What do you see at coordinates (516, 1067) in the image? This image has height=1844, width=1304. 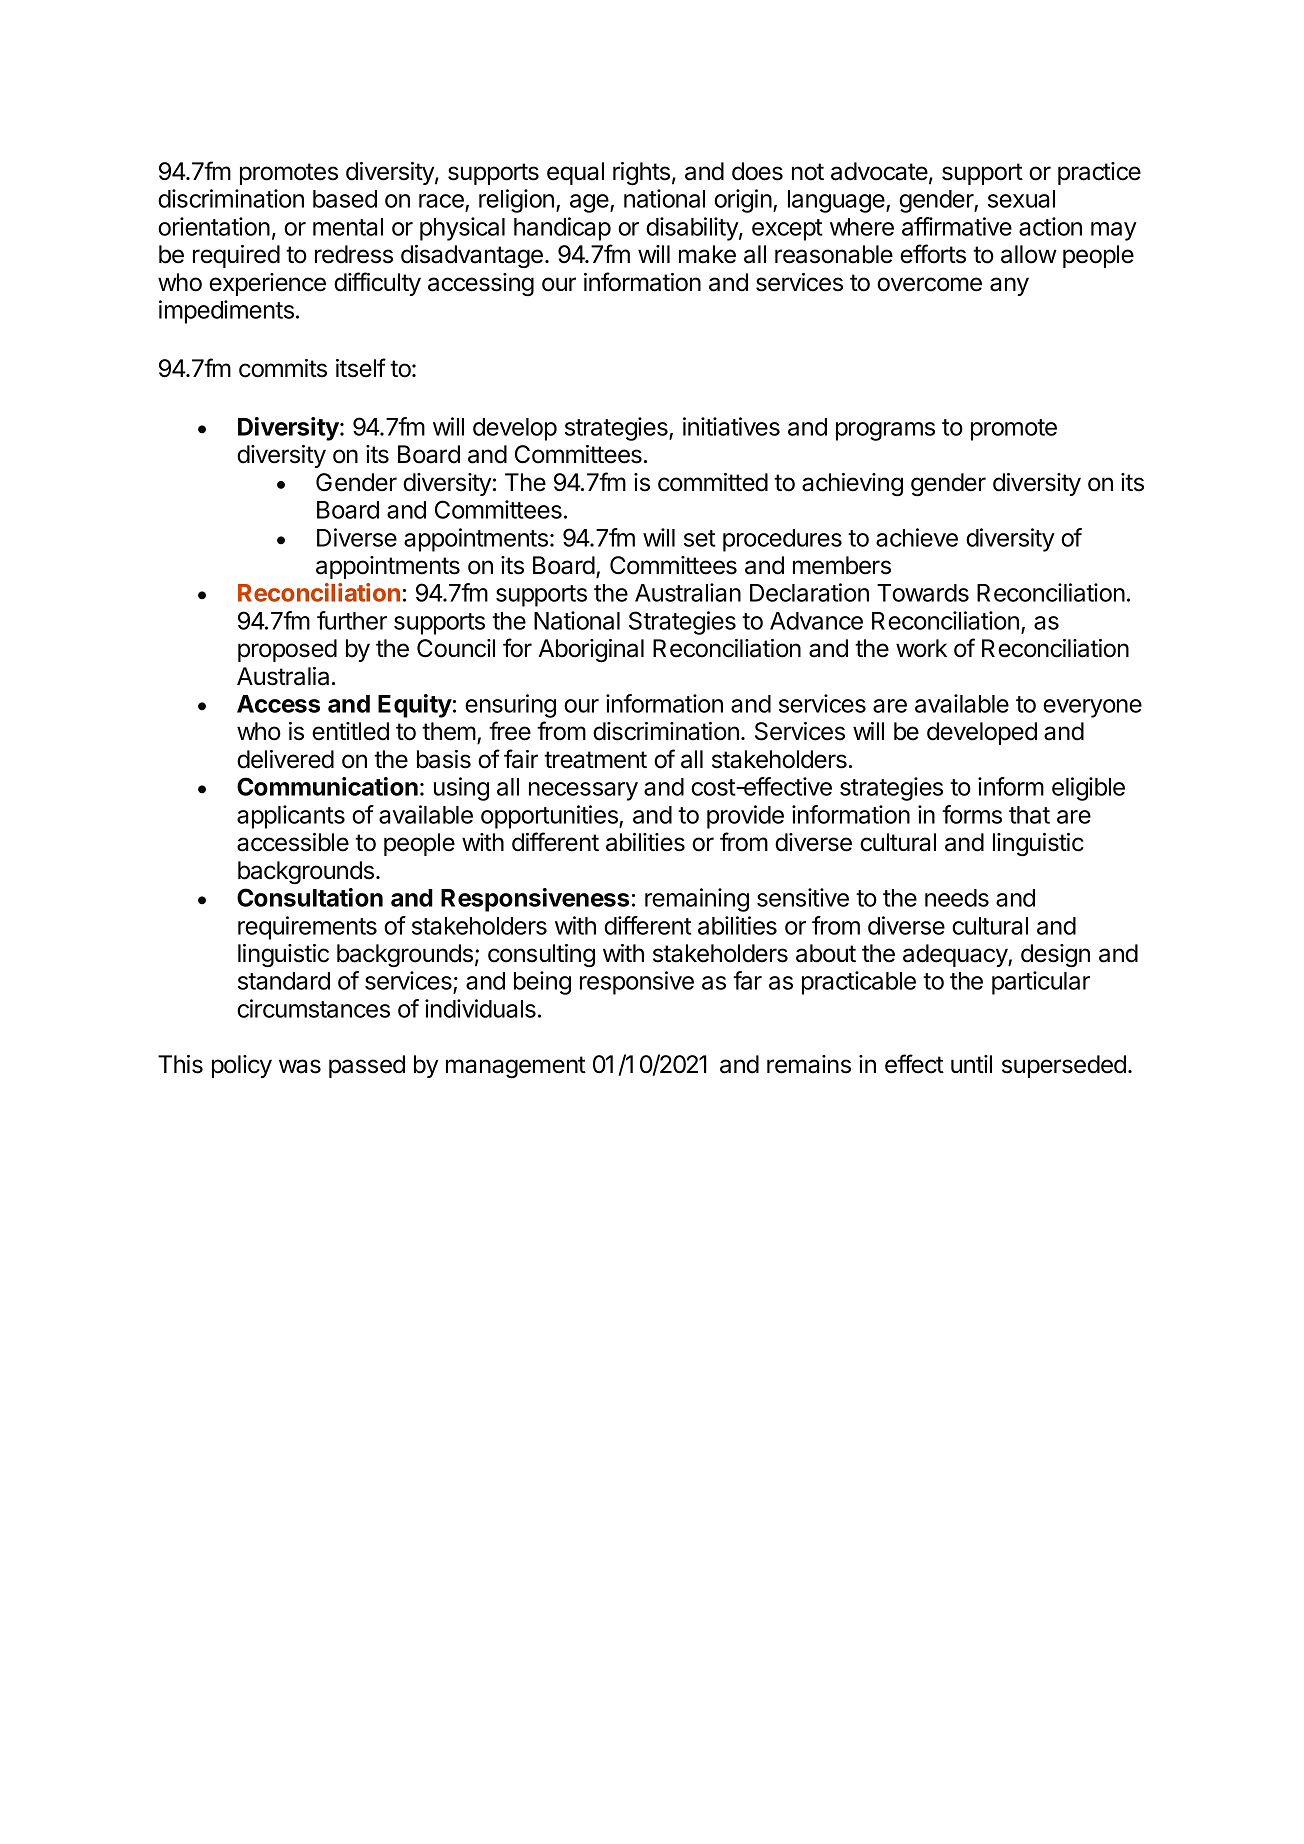 I see `management` at bounding box center [516, 1067].
